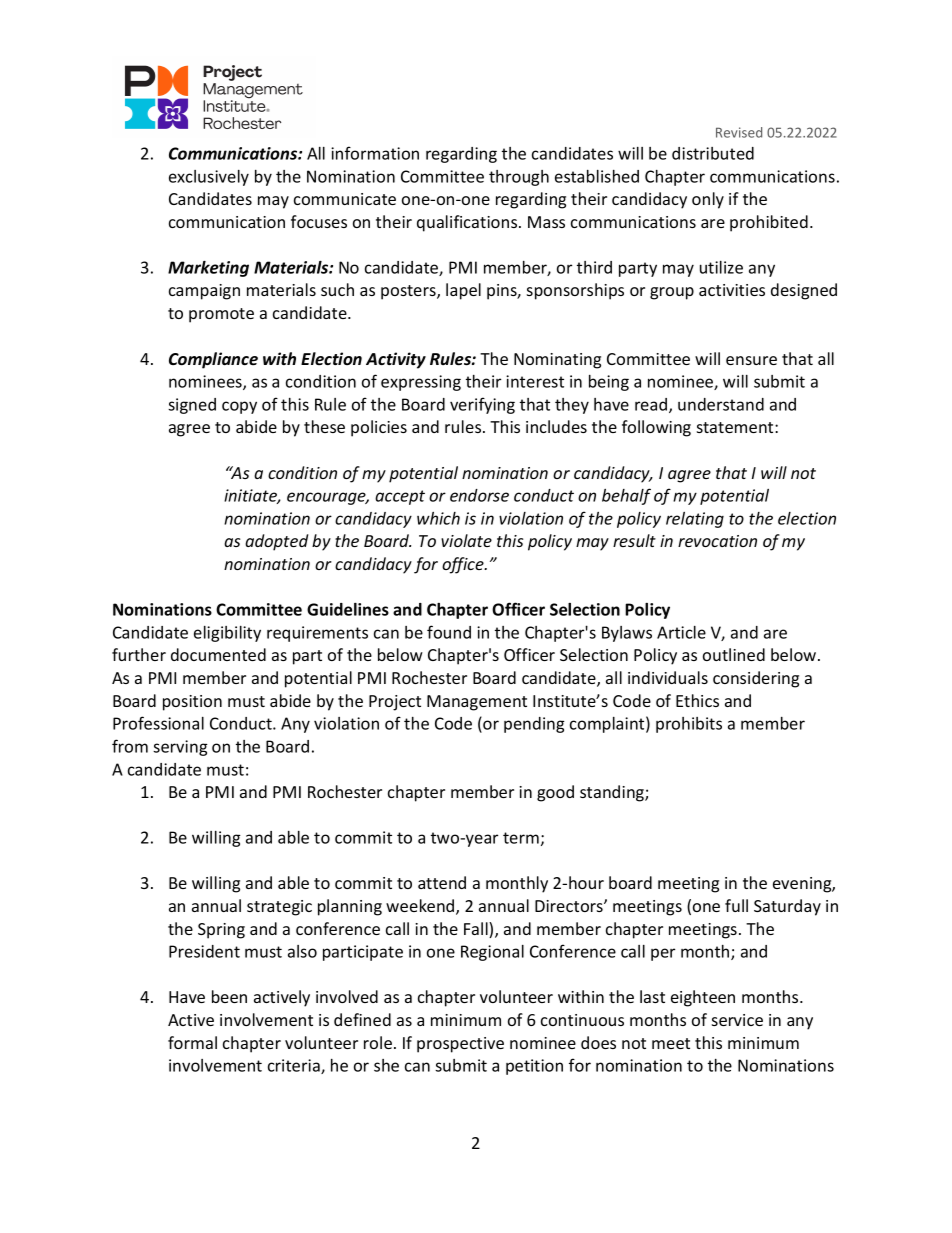 Image resolution: width=952 pixels, height=1233 pixels. I want to click on formal, so click(192, 1042).
